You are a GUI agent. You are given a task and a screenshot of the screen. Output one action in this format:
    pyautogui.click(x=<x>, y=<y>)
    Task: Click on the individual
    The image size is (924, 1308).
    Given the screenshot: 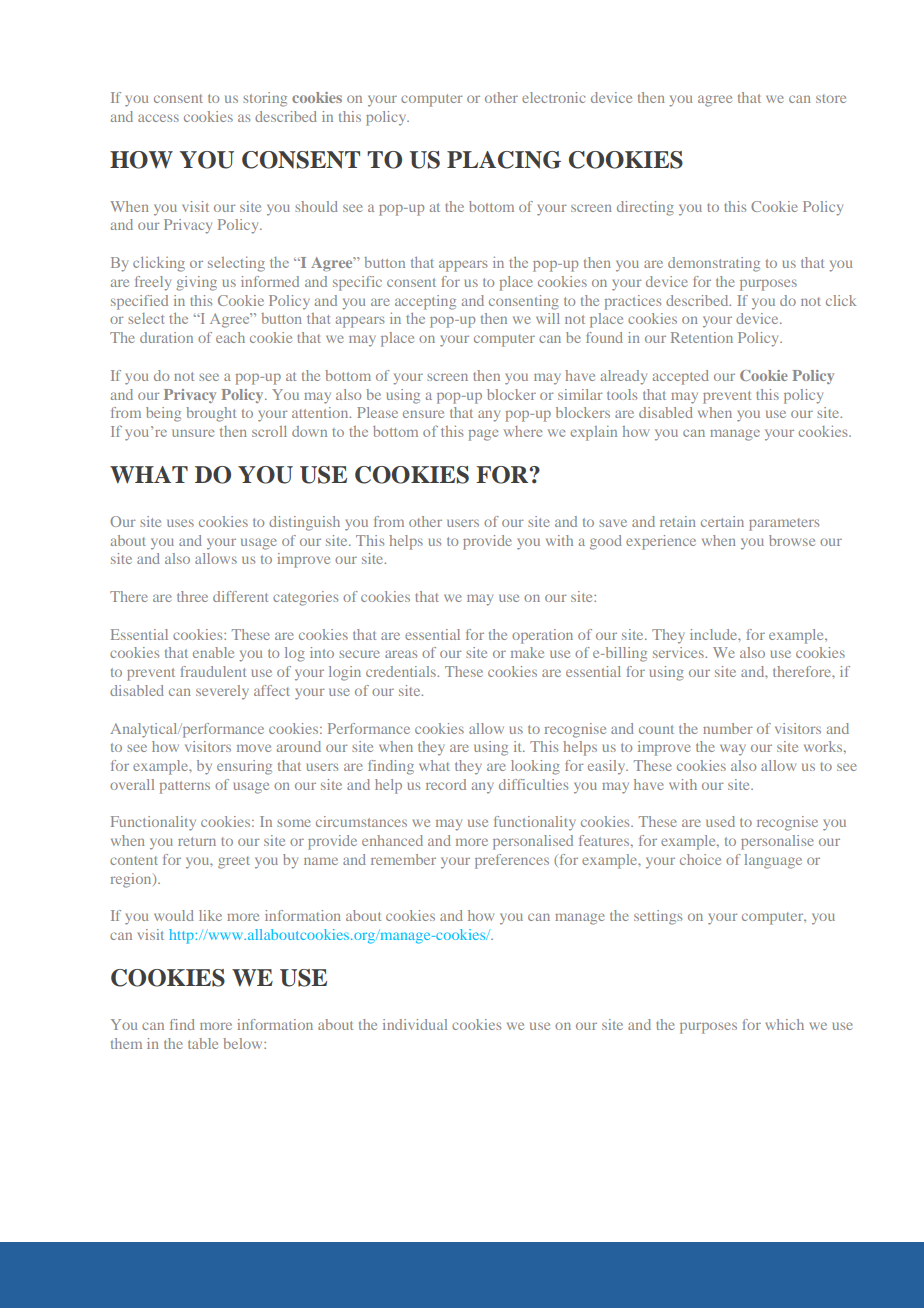 What is the action you would take?
    pyautogui.click(x=415, y=1024)
